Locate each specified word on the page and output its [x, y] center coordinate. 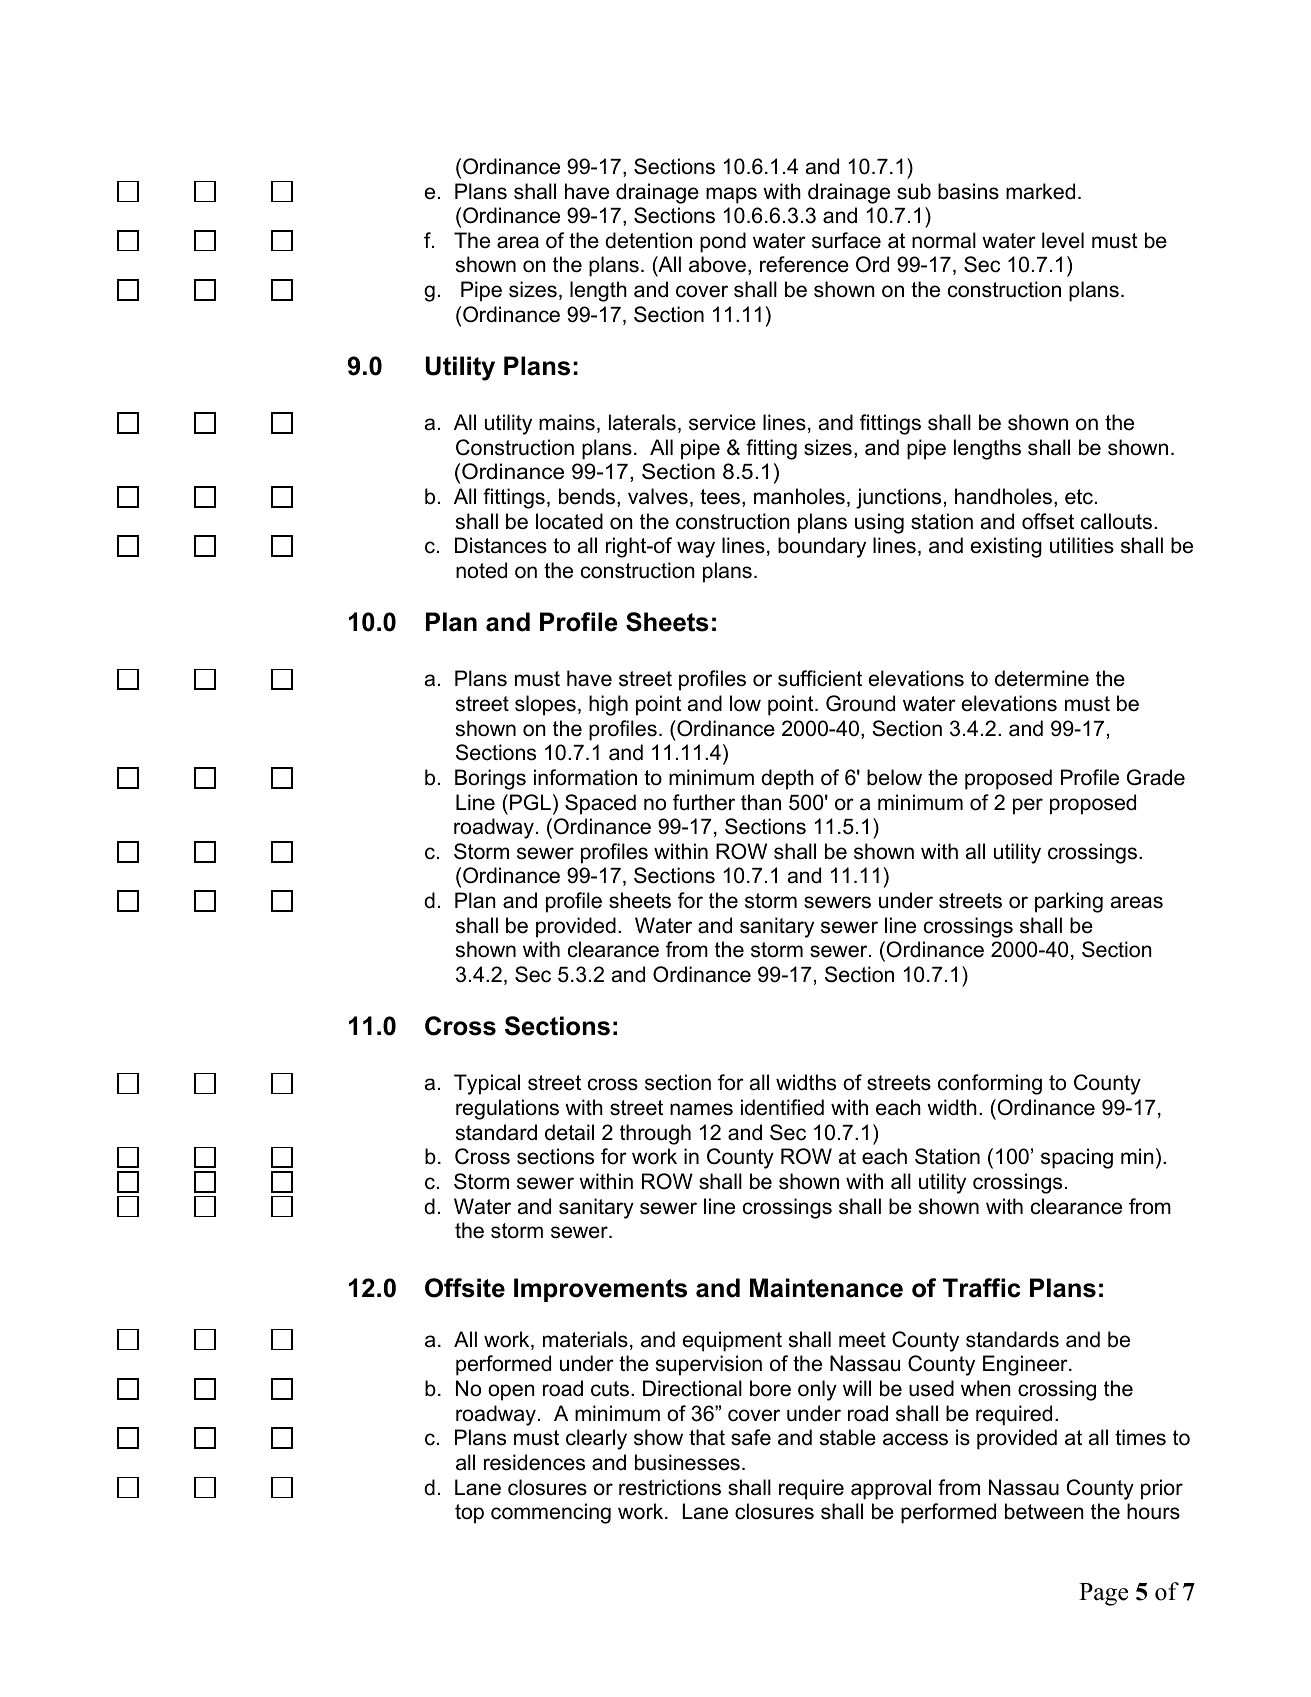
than [761, 802]
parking [1069, 902]
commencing [551, 1513]
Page [1103, 1594]
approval [891, 1489]
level [1063, 240]
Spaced [600, 804]
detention [648, 240]
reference [804, 264]
